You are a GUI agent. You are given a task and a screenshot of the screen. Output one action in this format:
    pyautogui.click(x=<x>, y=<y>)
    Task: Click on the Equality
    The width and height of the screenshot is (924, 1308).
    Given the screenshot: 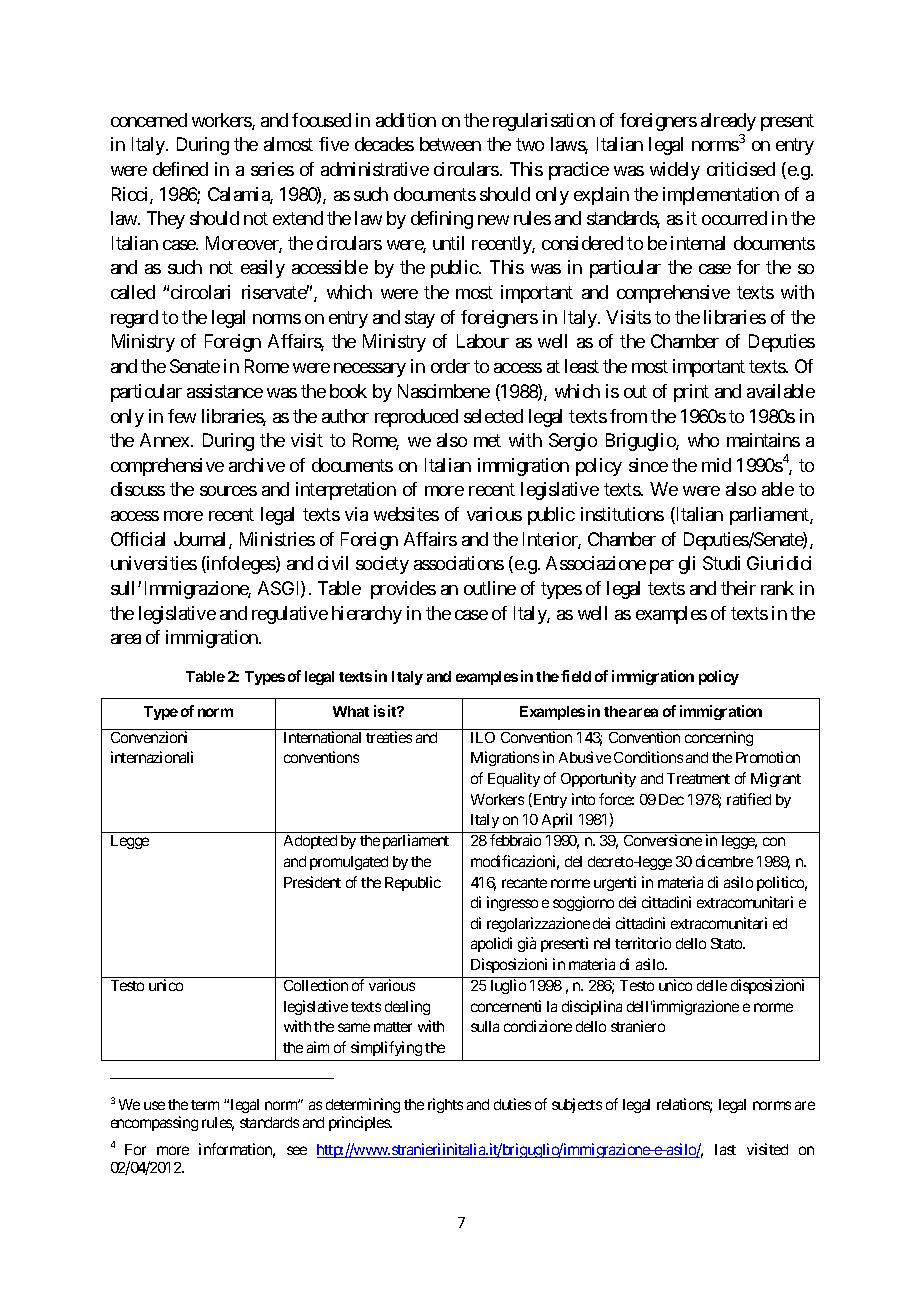 What is the action you would take?
    pyautogui.click(x=514, y=779)
